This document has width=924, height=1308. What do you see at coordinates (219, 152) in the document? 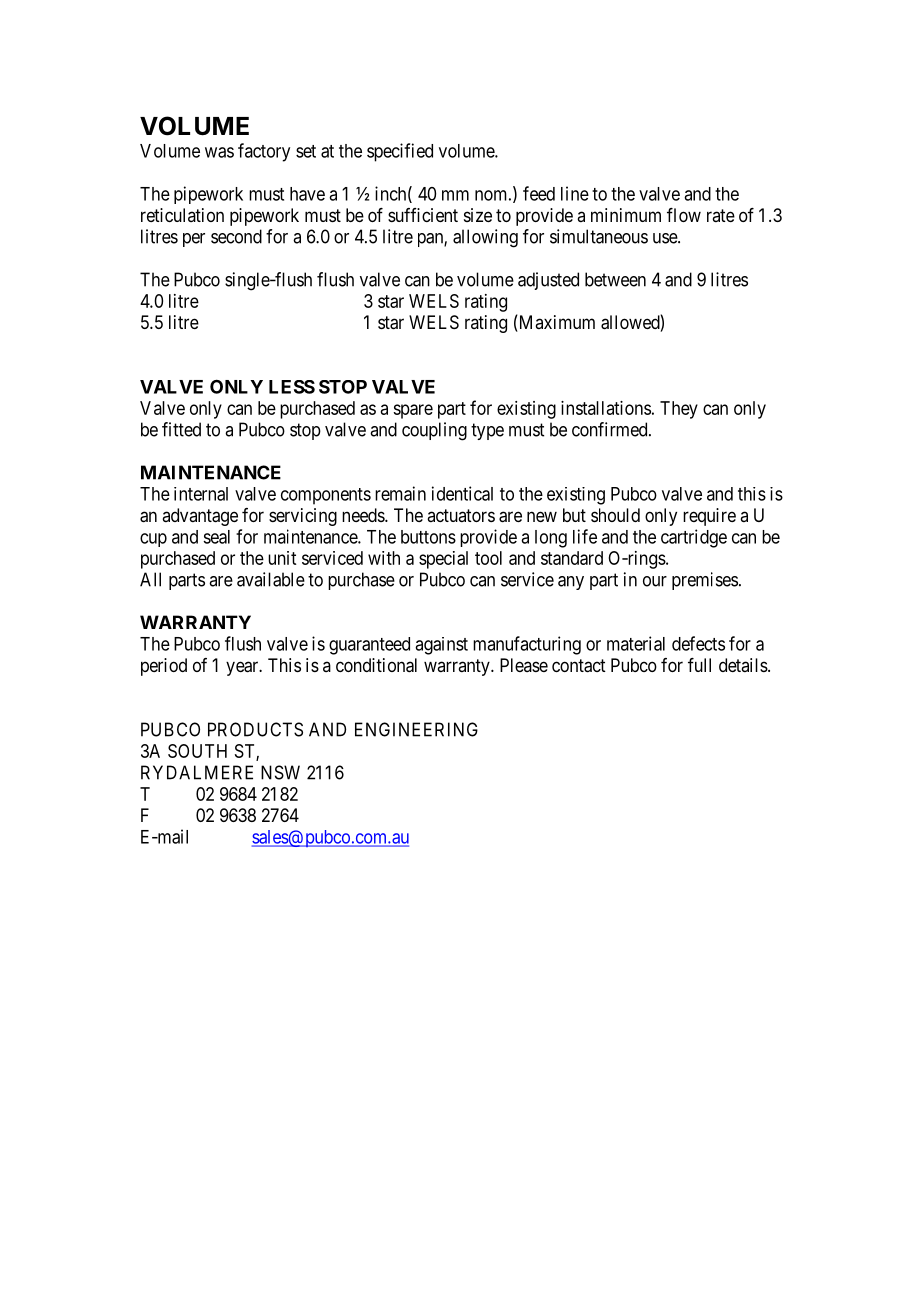
I see `was` at bounding box center [219, 152].
